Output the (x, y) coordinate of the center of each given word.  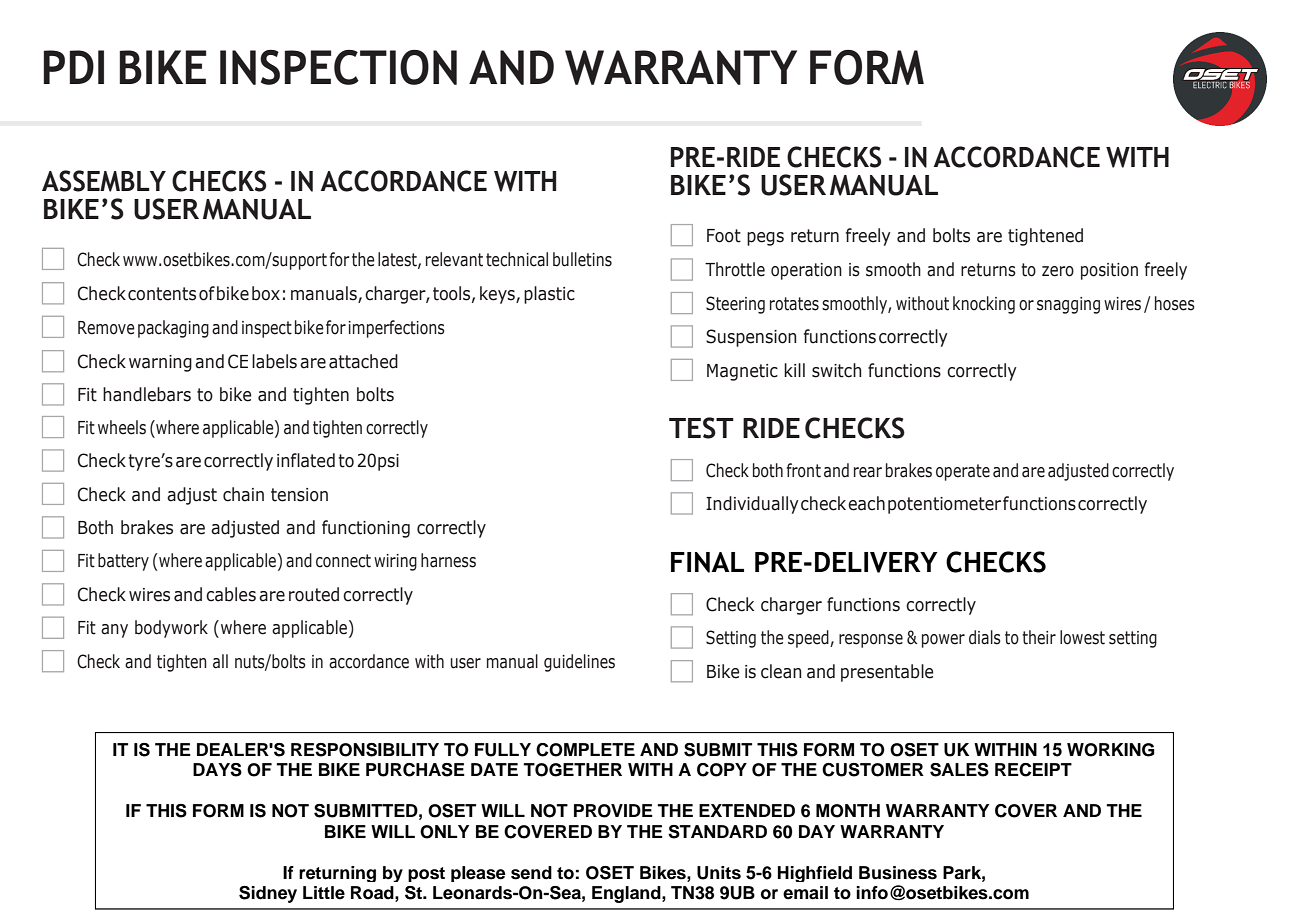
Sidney (268, 894)
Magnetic (742, 372)
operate (963, 472)
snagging (1068, 305)
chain (243, 494)
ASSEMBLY (104, 181)
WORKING (1111, 750)
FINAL (707, 562)
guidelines (579, 663)
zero (1058, 271)
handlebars (147, 394)
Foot (724, 236)
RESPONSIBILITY (365, 750)
